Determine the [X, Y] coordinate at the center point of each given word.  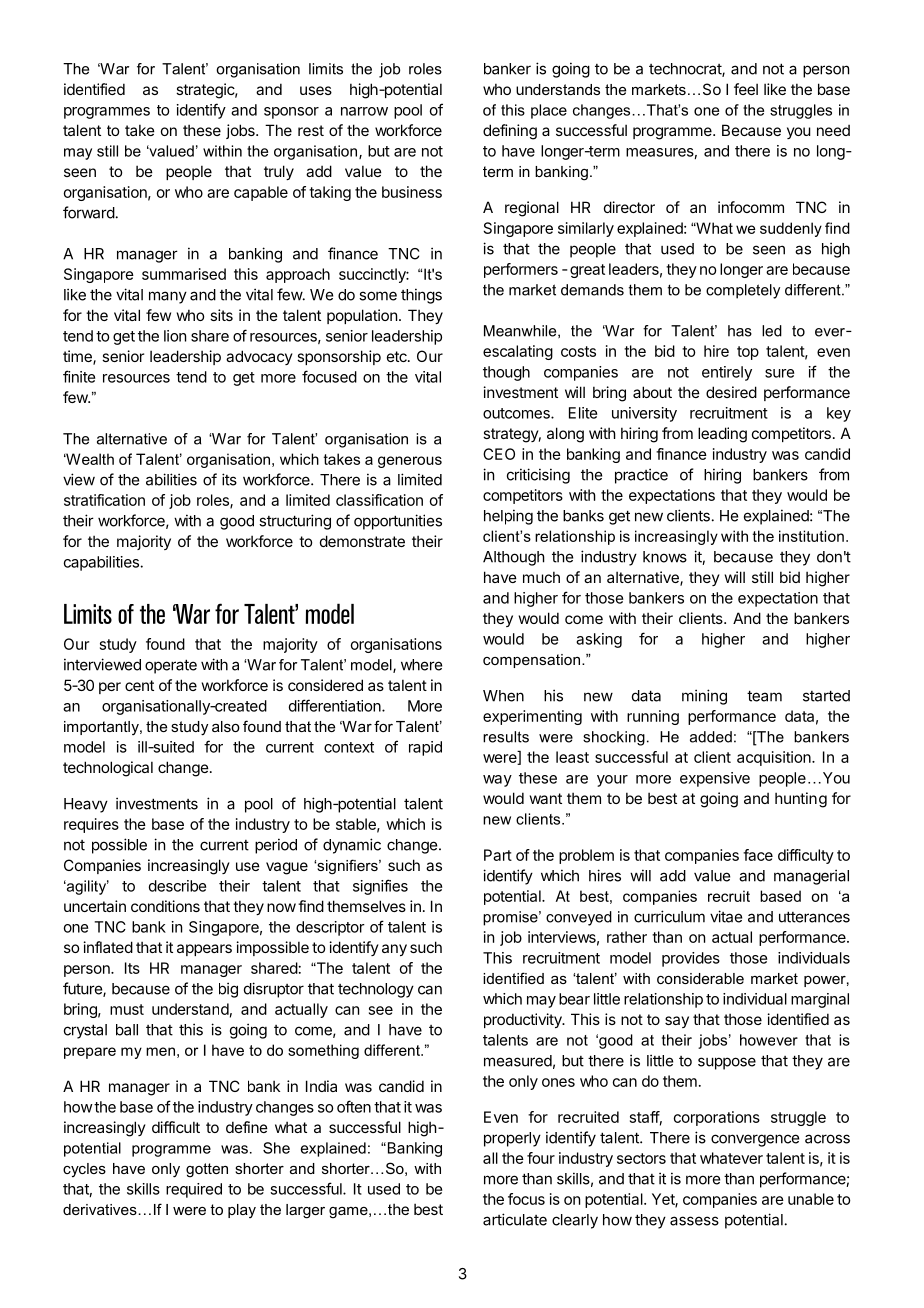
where [421, 665]
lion [175, 336]
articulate [515, 1219]
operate [171, 666]
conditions [165, 906]
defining [510, 132]
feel [746, 89]
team [764, 696]
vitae [726, 916]
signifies [380, 887]
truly [279, 172]
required [194, 1190]
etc [398, 356]
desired [731, 392]
